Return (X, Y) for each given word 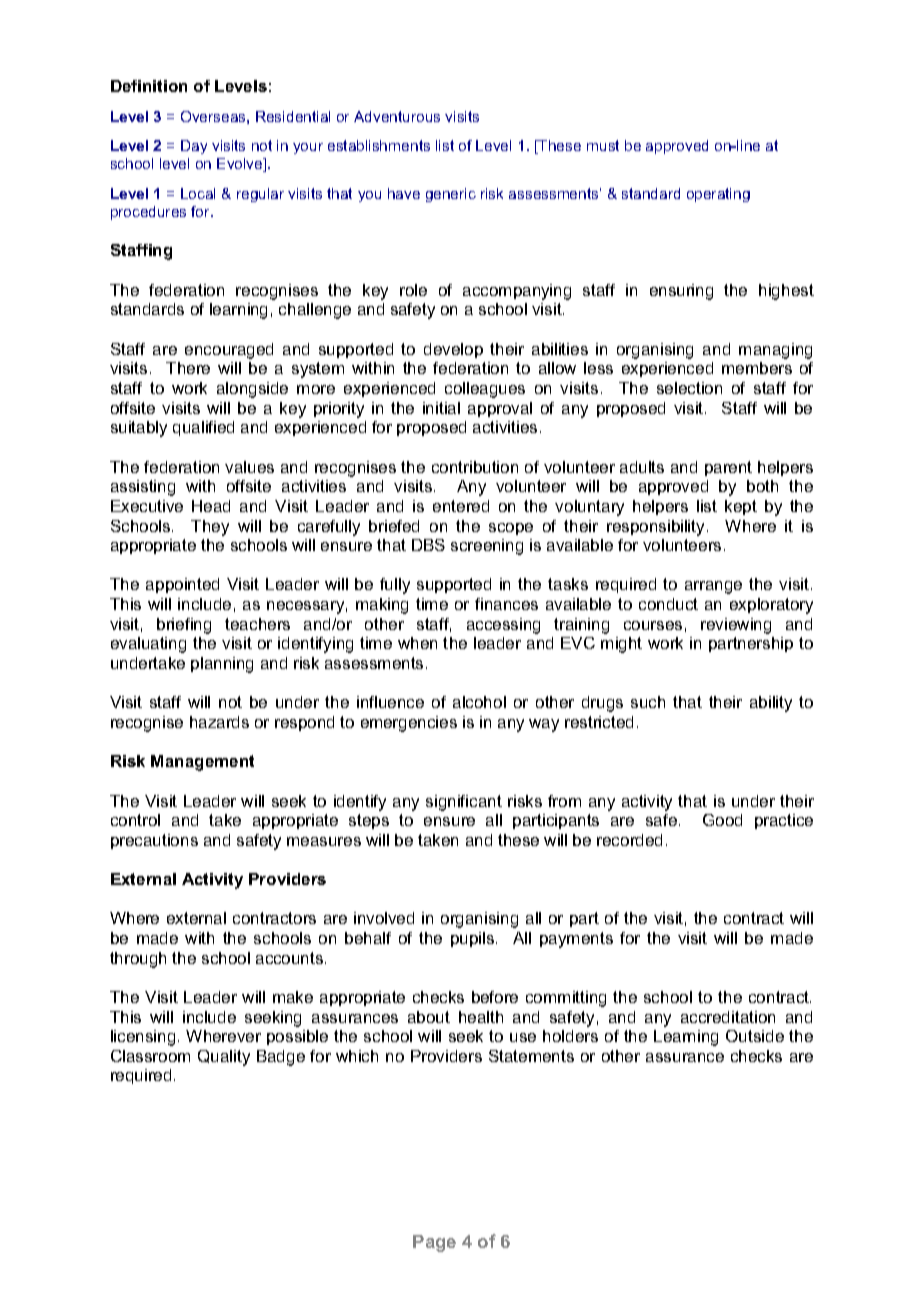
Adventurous (397, 116)
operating (718, 195)
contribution (475, 467)
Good (722, 820)
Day (194, 147)
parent (728, 468)
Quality (224, 1058)
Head (211, 506)
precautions (154, 841)
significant (464, 803)
